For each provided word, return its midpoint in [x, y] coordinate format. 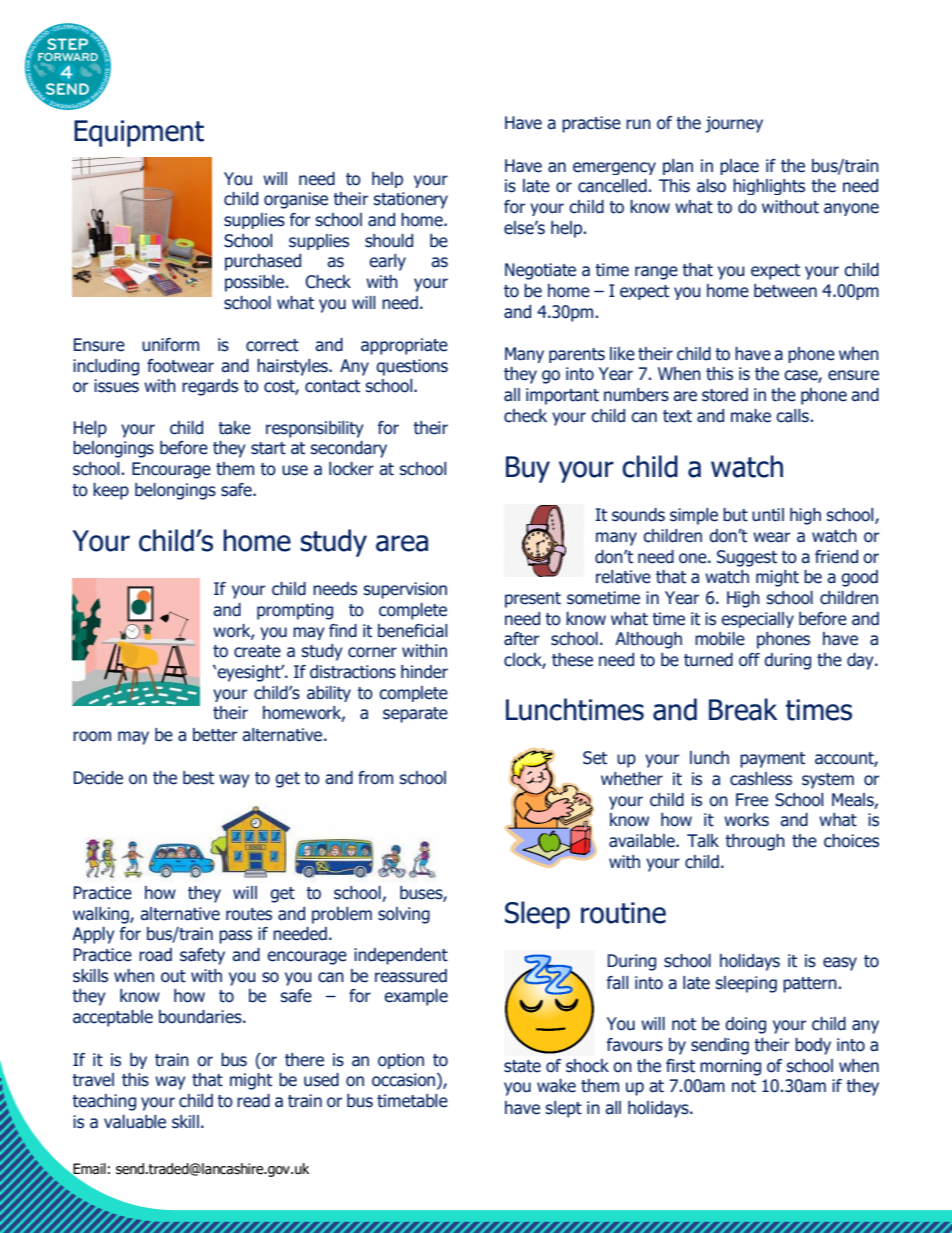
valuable [135, 1122]
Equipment [139, 133]
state [522, 1066]
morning [730, 1067]
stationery [411, 200]
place [739, 167]
